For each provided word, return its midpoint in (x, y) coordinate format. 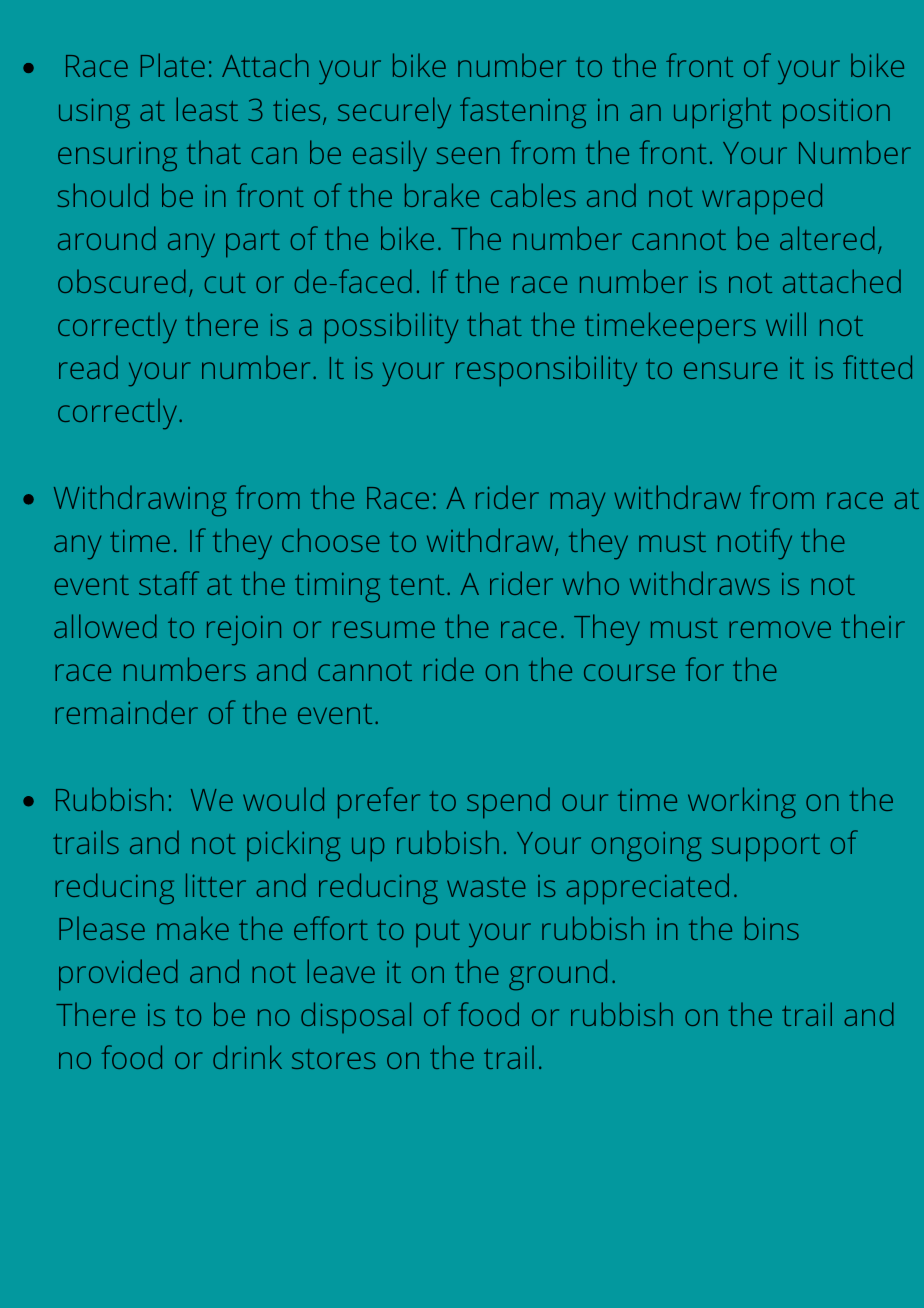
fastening (523, 112)
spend (508, 803)
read (88, 367)
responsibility (546, 371)
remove (780, 629)
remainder (126, 712)
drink (247, 1057)
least (207, 109)
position (836, 114)
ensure (731, 370)
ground (558, 974)
